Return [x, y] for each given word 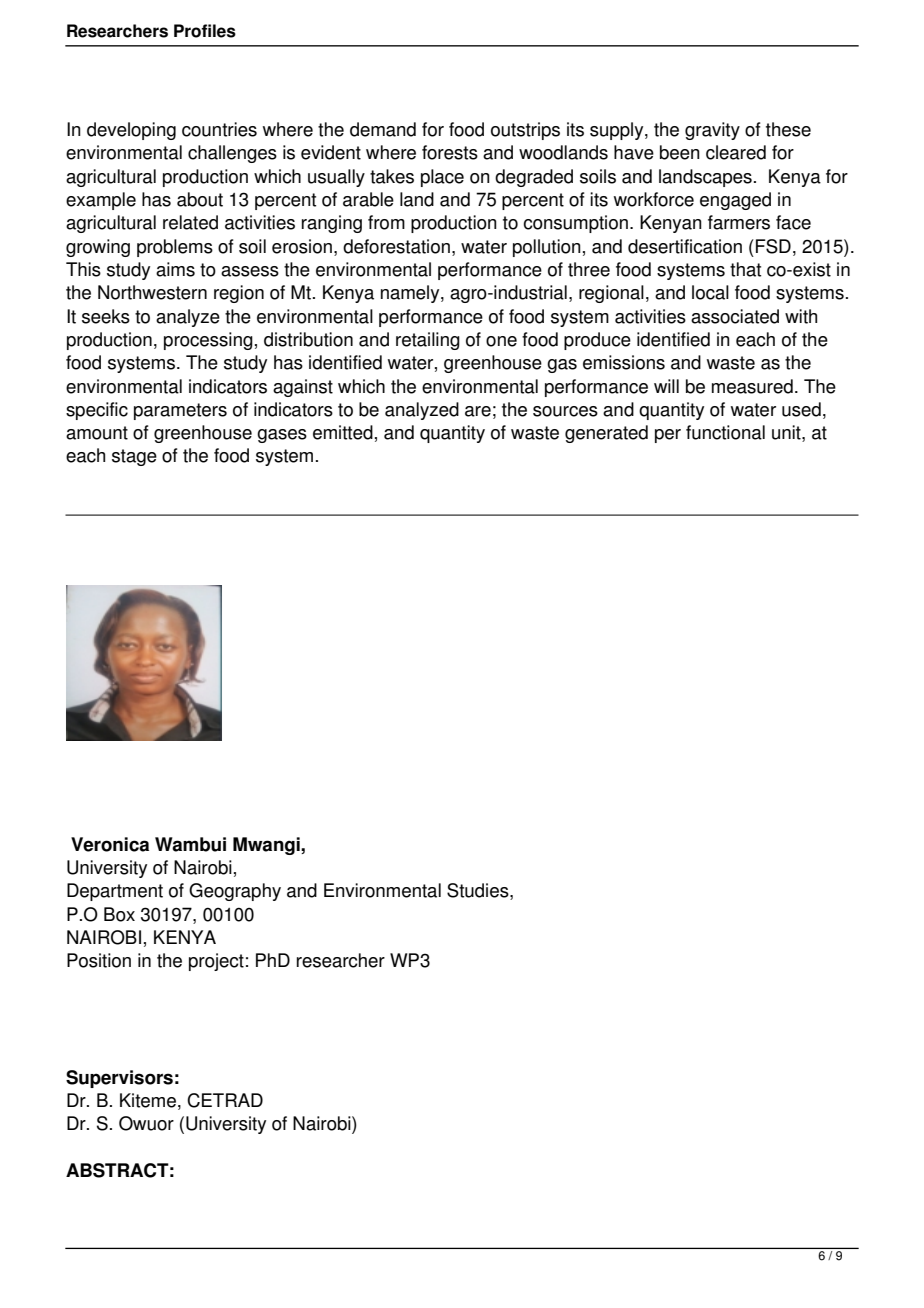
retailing [428, 341]
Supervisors [119, 1079]
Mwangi [267, 846]
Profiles [205, 31]
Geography [235, 892]
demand [383, 129]
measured [752, 386]
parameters [180, 411]
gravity [712, 131]
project [216, 962]
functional [725, 432]
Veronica [110, 844]
